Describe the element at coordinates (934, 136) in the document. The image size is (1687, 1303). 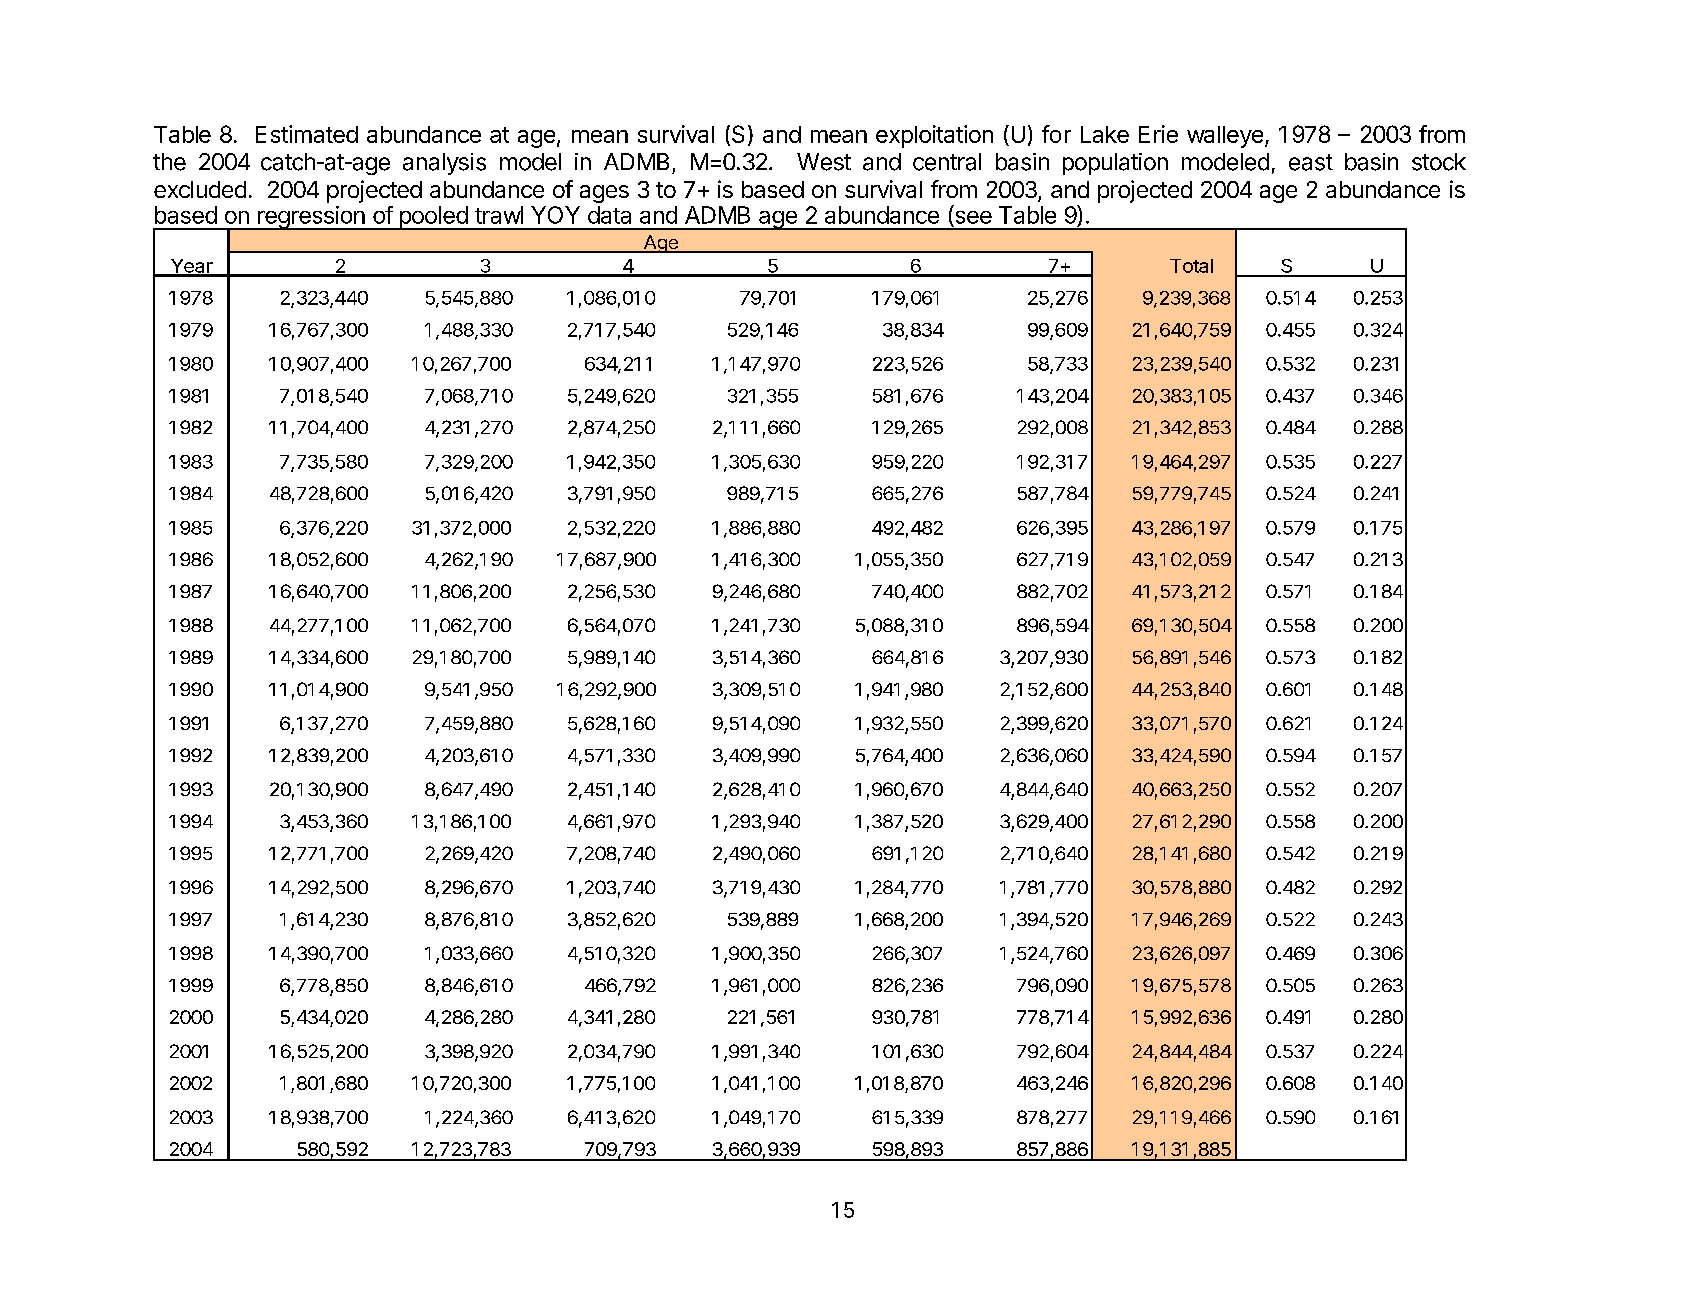
I see `exploitation` at that location.
